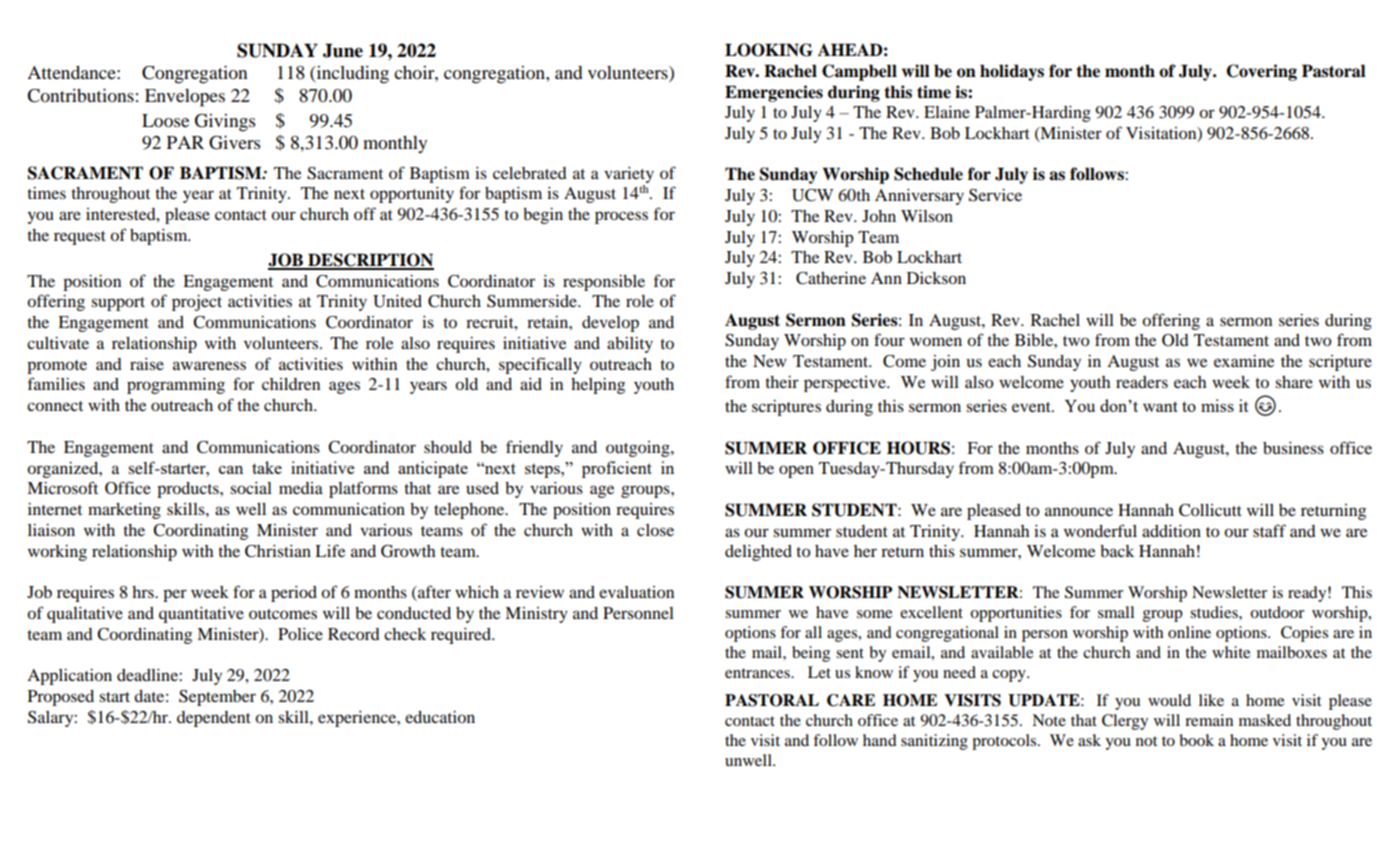 This screenshot has height=850, width=1400. Describe the element at coordinates (80, 238) in the screenshot. I see `request` at that location.
